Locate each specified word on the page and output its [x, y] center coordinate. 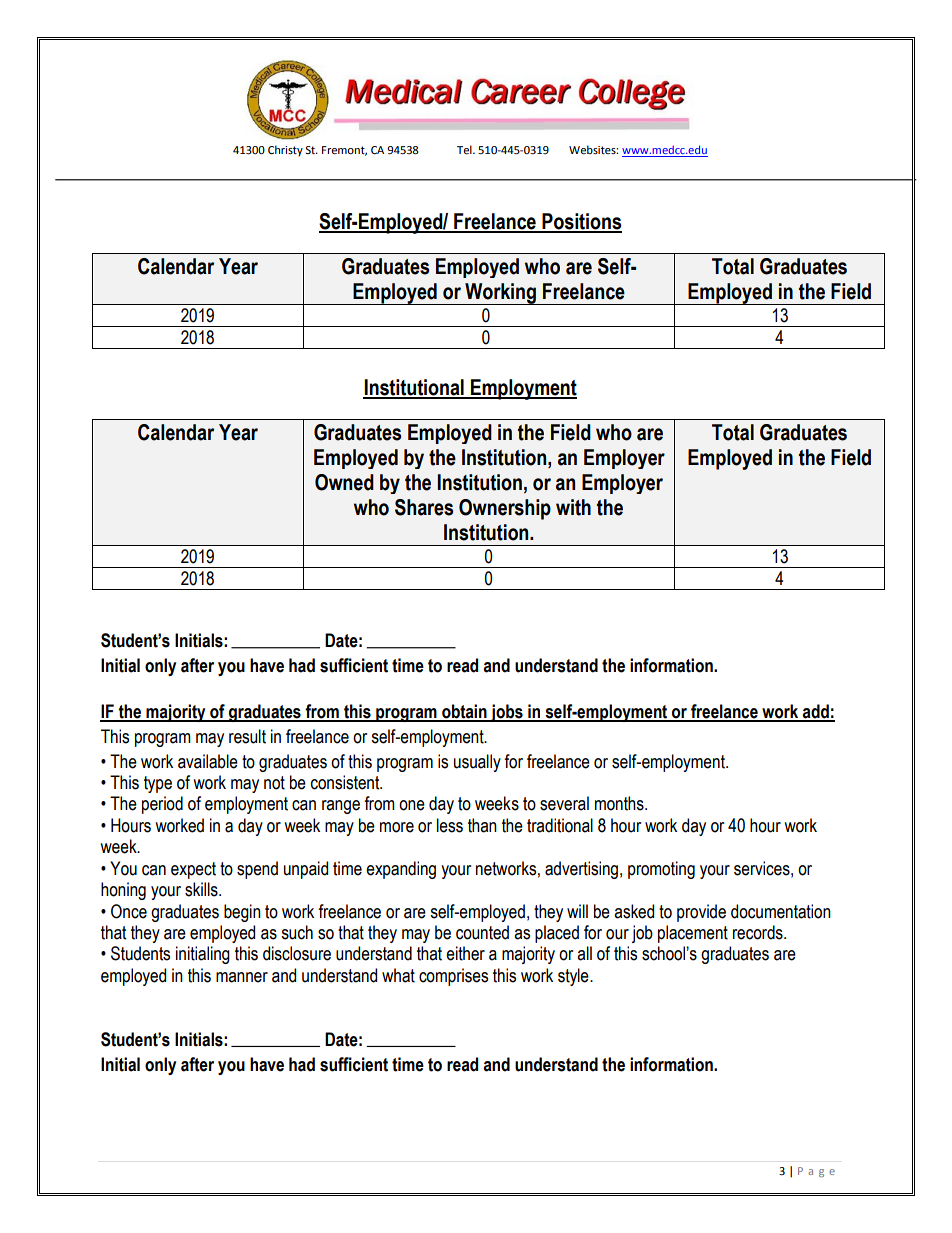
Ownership [505, 509]
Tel [465, 150]
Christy [285, 151]
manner [242, 977]
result [247, 736]
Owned [344, 482]
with [573, 507]
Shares [424, 507]
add [816, 712]
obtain [464, 712]
